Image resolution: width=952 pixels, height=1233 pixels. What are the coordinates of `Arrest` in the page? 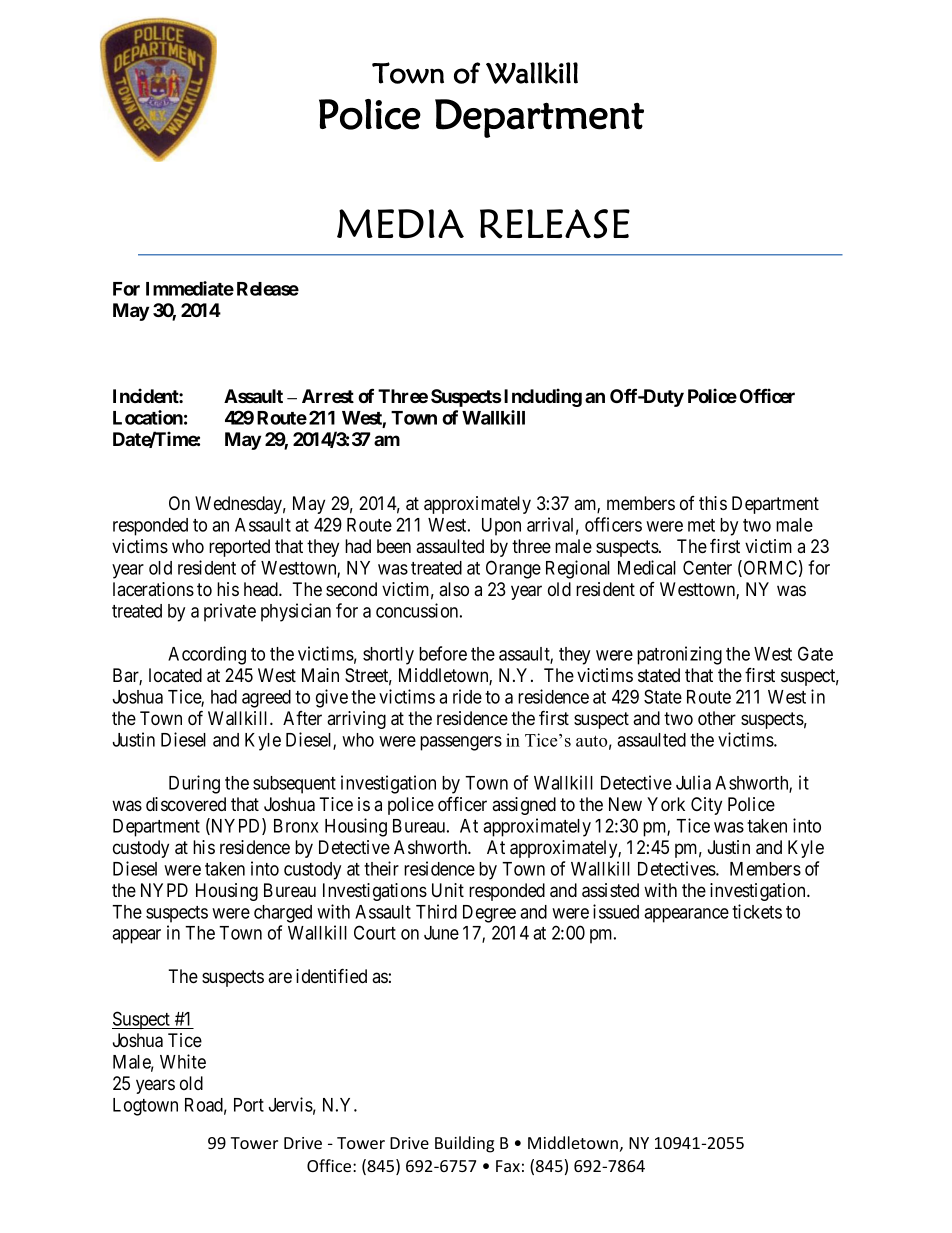 It's located at (328, 396).
